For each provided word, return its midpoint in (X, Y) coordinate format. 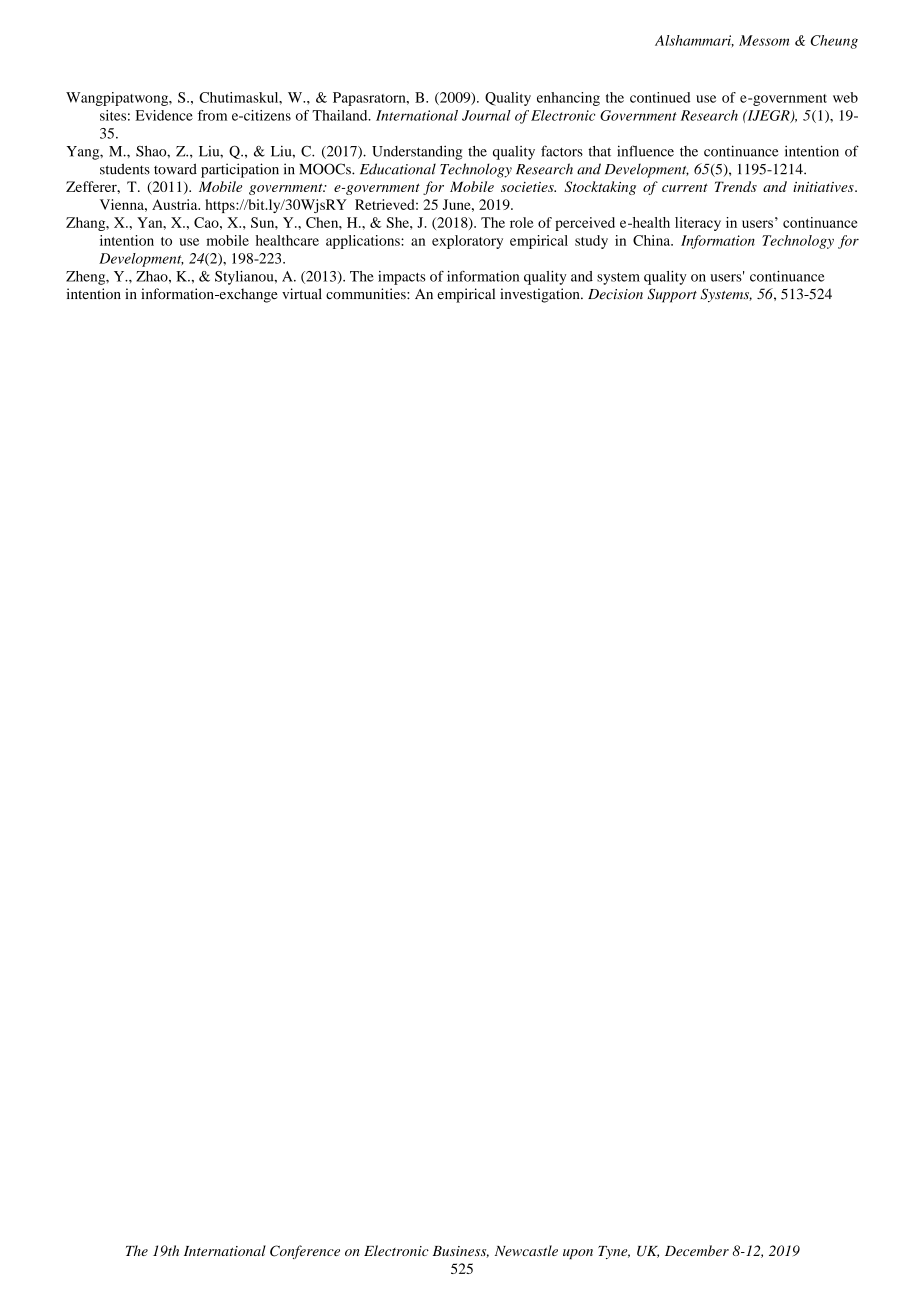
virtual (302, 294)
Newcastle (526, 1250)
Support (672, 295)
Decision (615, 294)
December (697, 1250)
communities (367, 294)
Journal (486, 115)
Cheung (834, 42)
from (212, 115)
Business (461, 1252)
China (653, 240)
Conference (305, 1252)
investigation (541, 295)
